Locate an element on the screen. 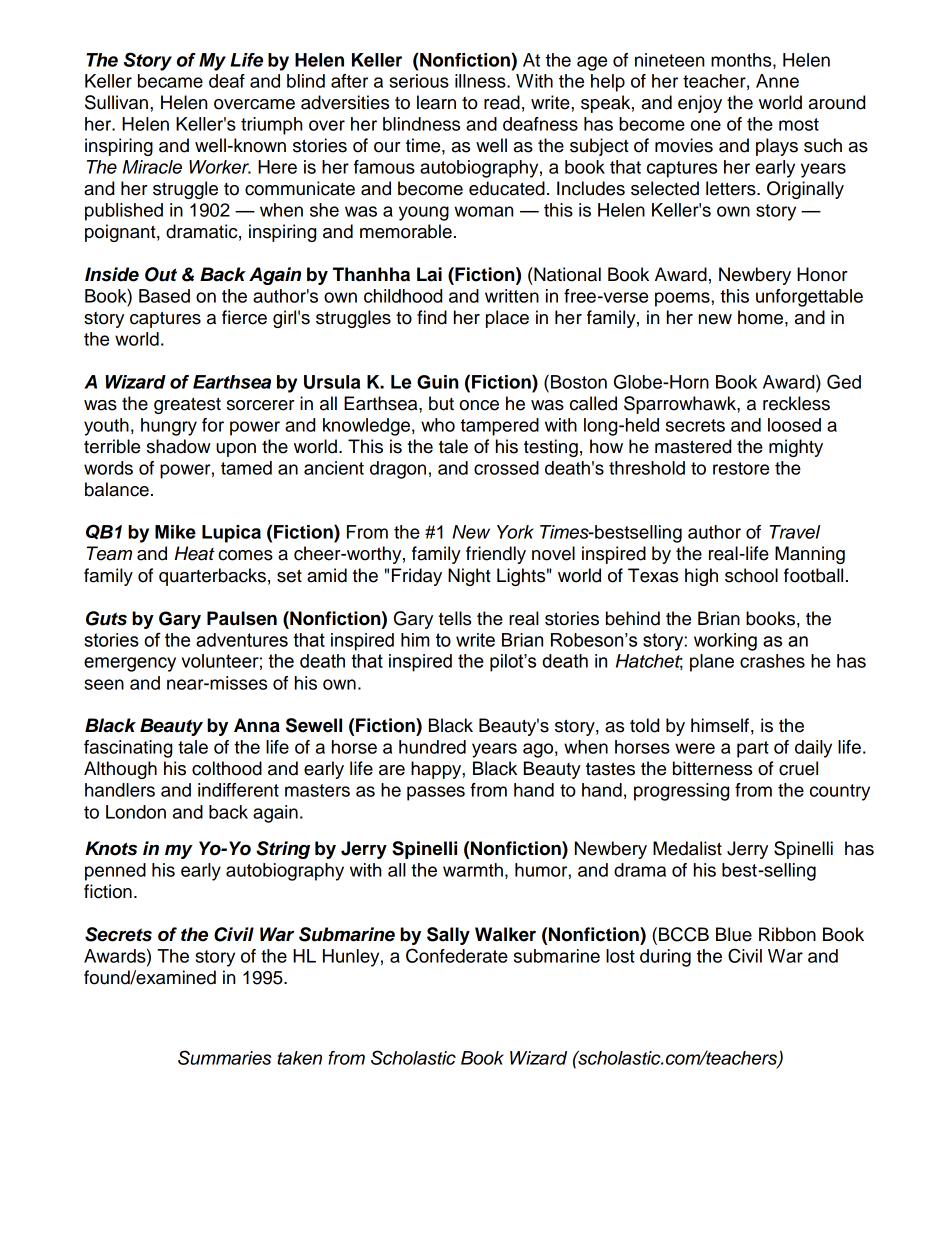 This screenshot has width=952, height=1233. became is located at coordinates (170, 81).
